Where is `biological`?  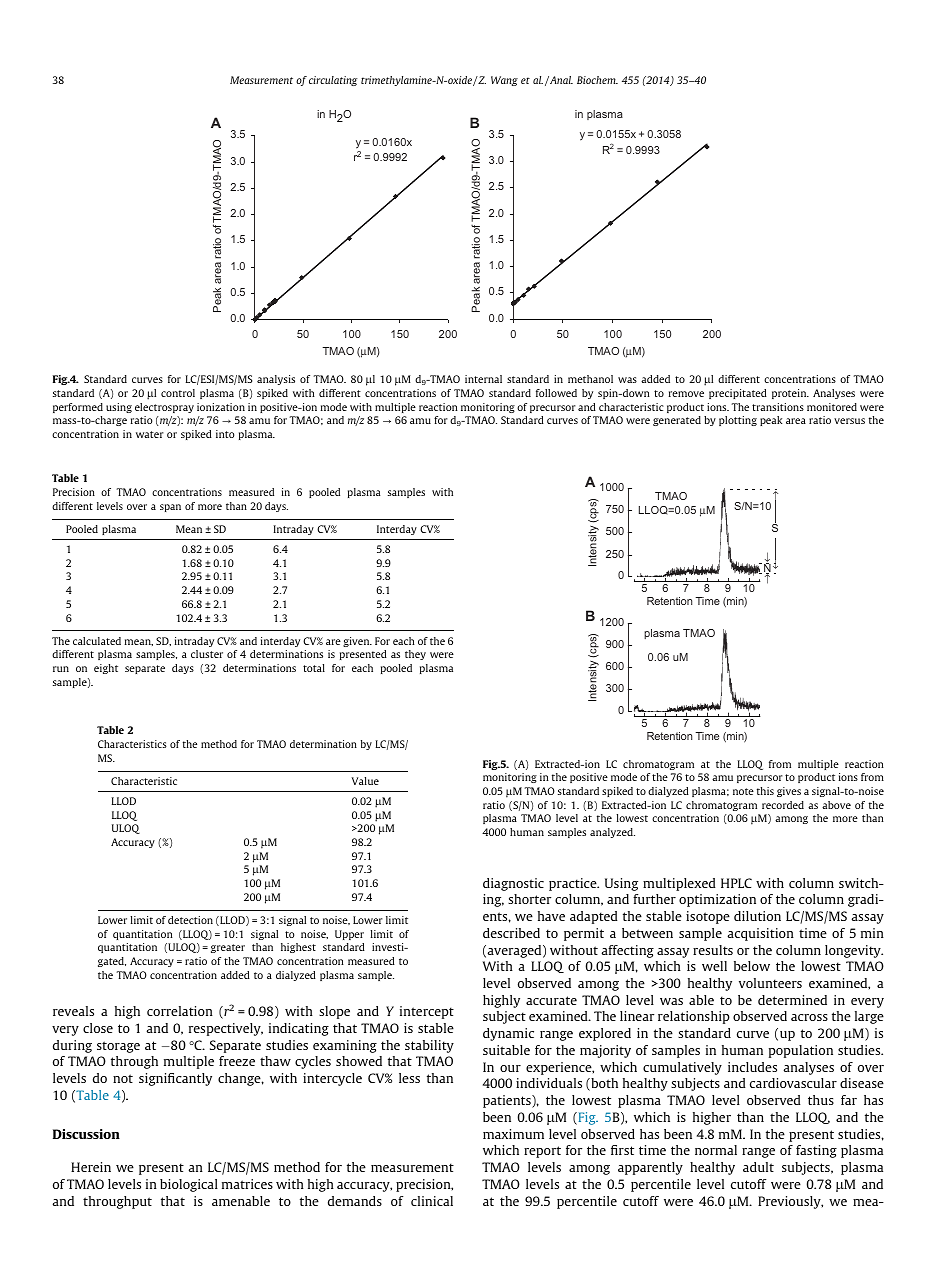
biological is located at coordinates (189, 1185).
